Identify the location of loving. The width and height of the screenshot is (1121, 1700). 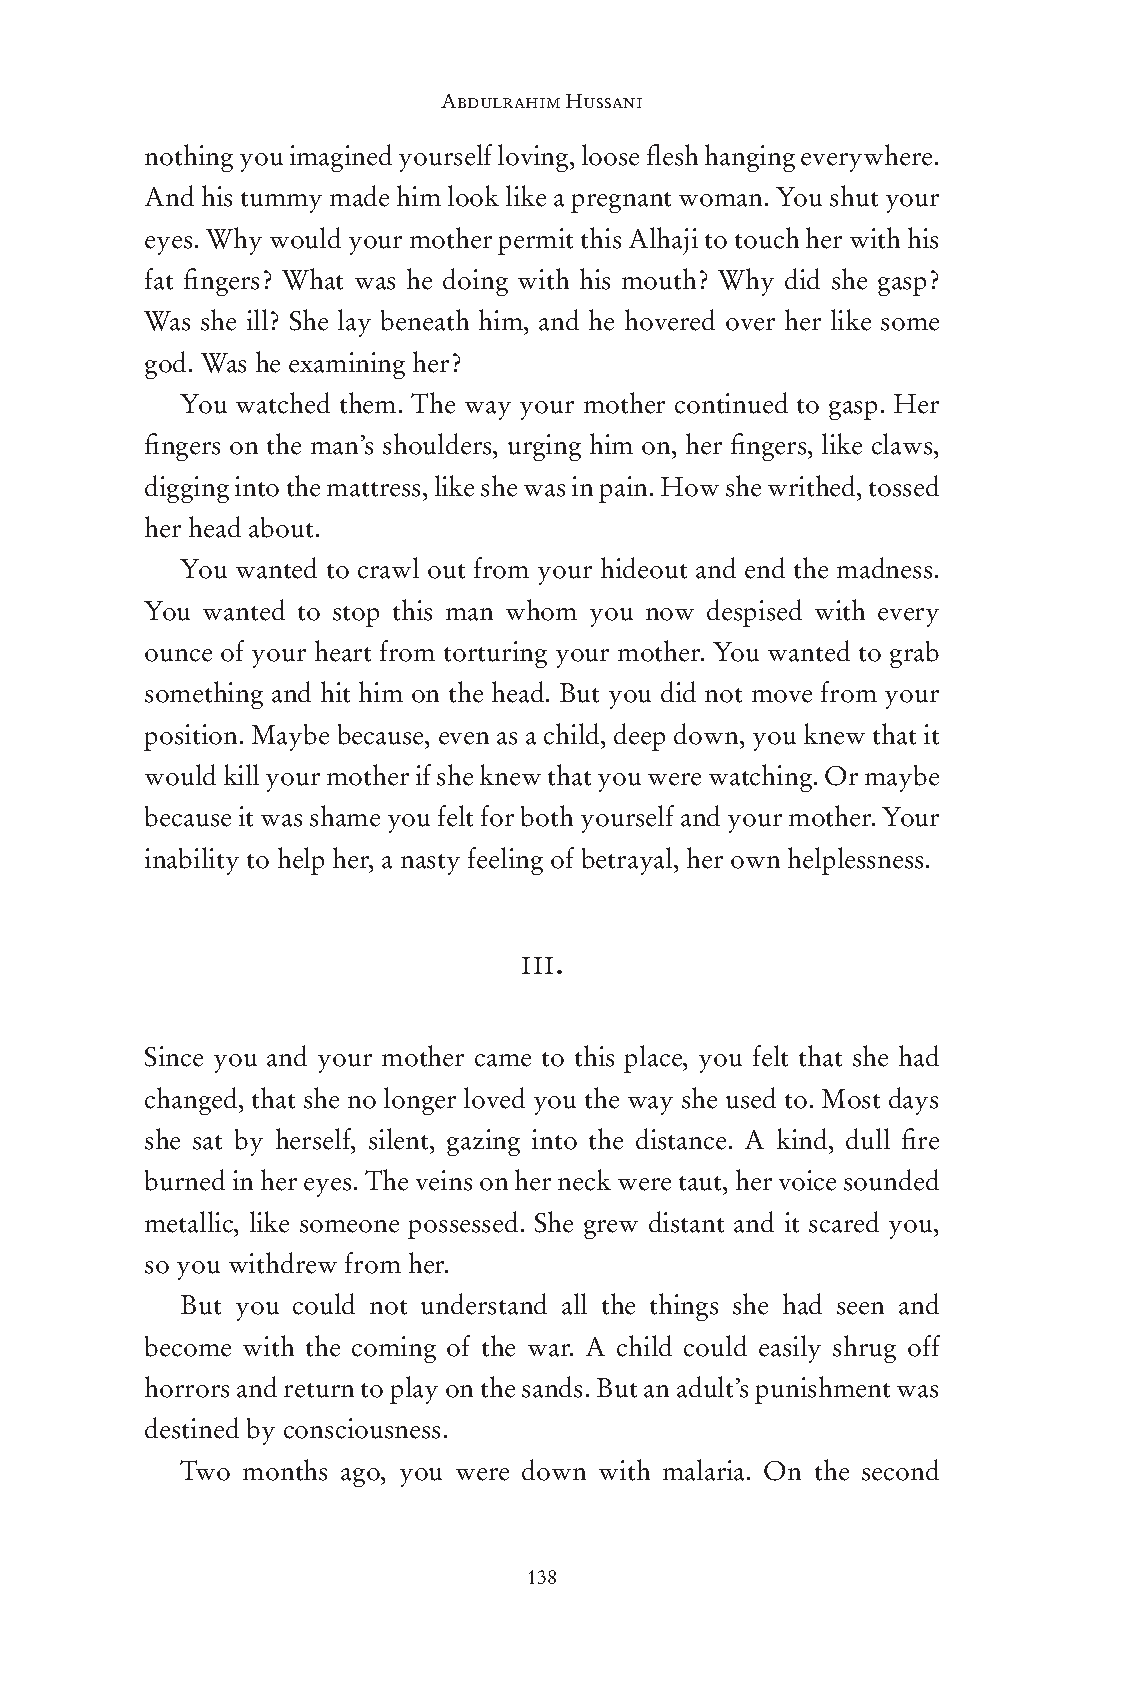
(534, 158).
